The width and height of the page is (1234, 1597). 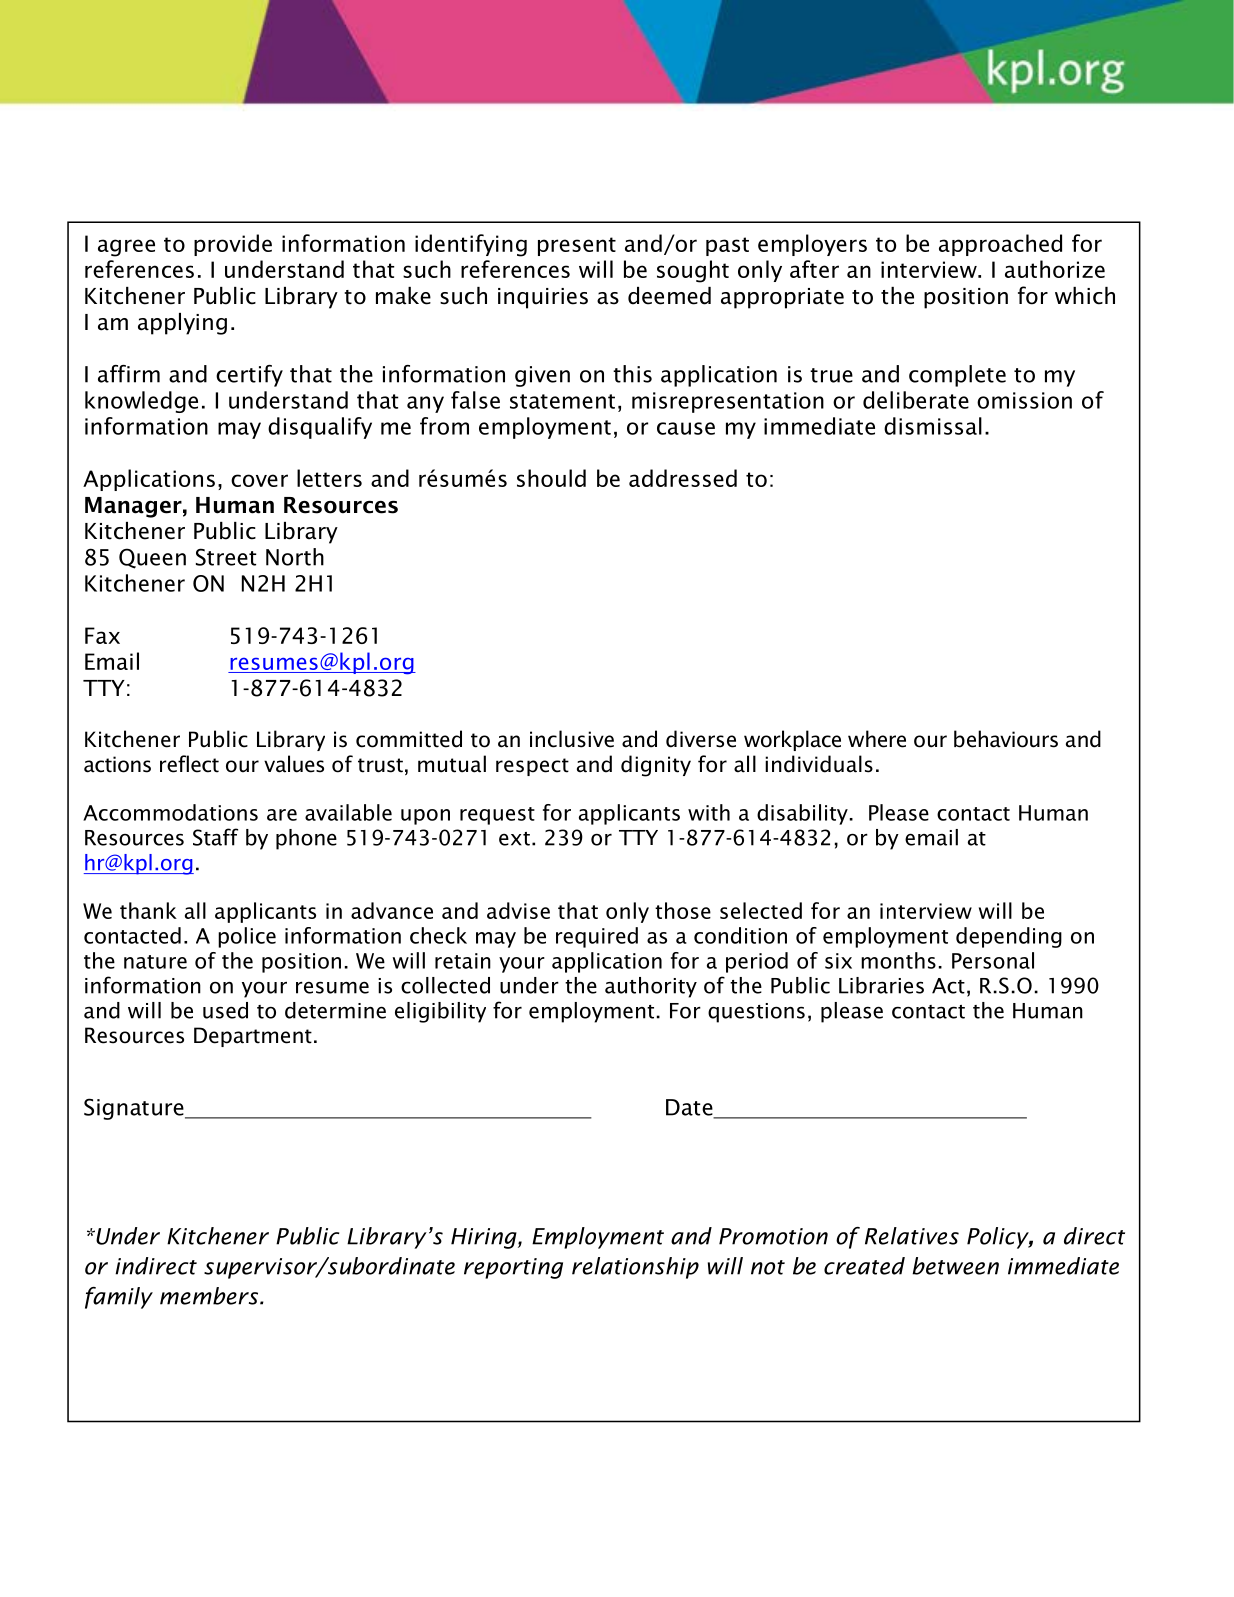 What do you see at coordinates (247, 937) in the page?
I see `police` at bounding box center [247, 937].
